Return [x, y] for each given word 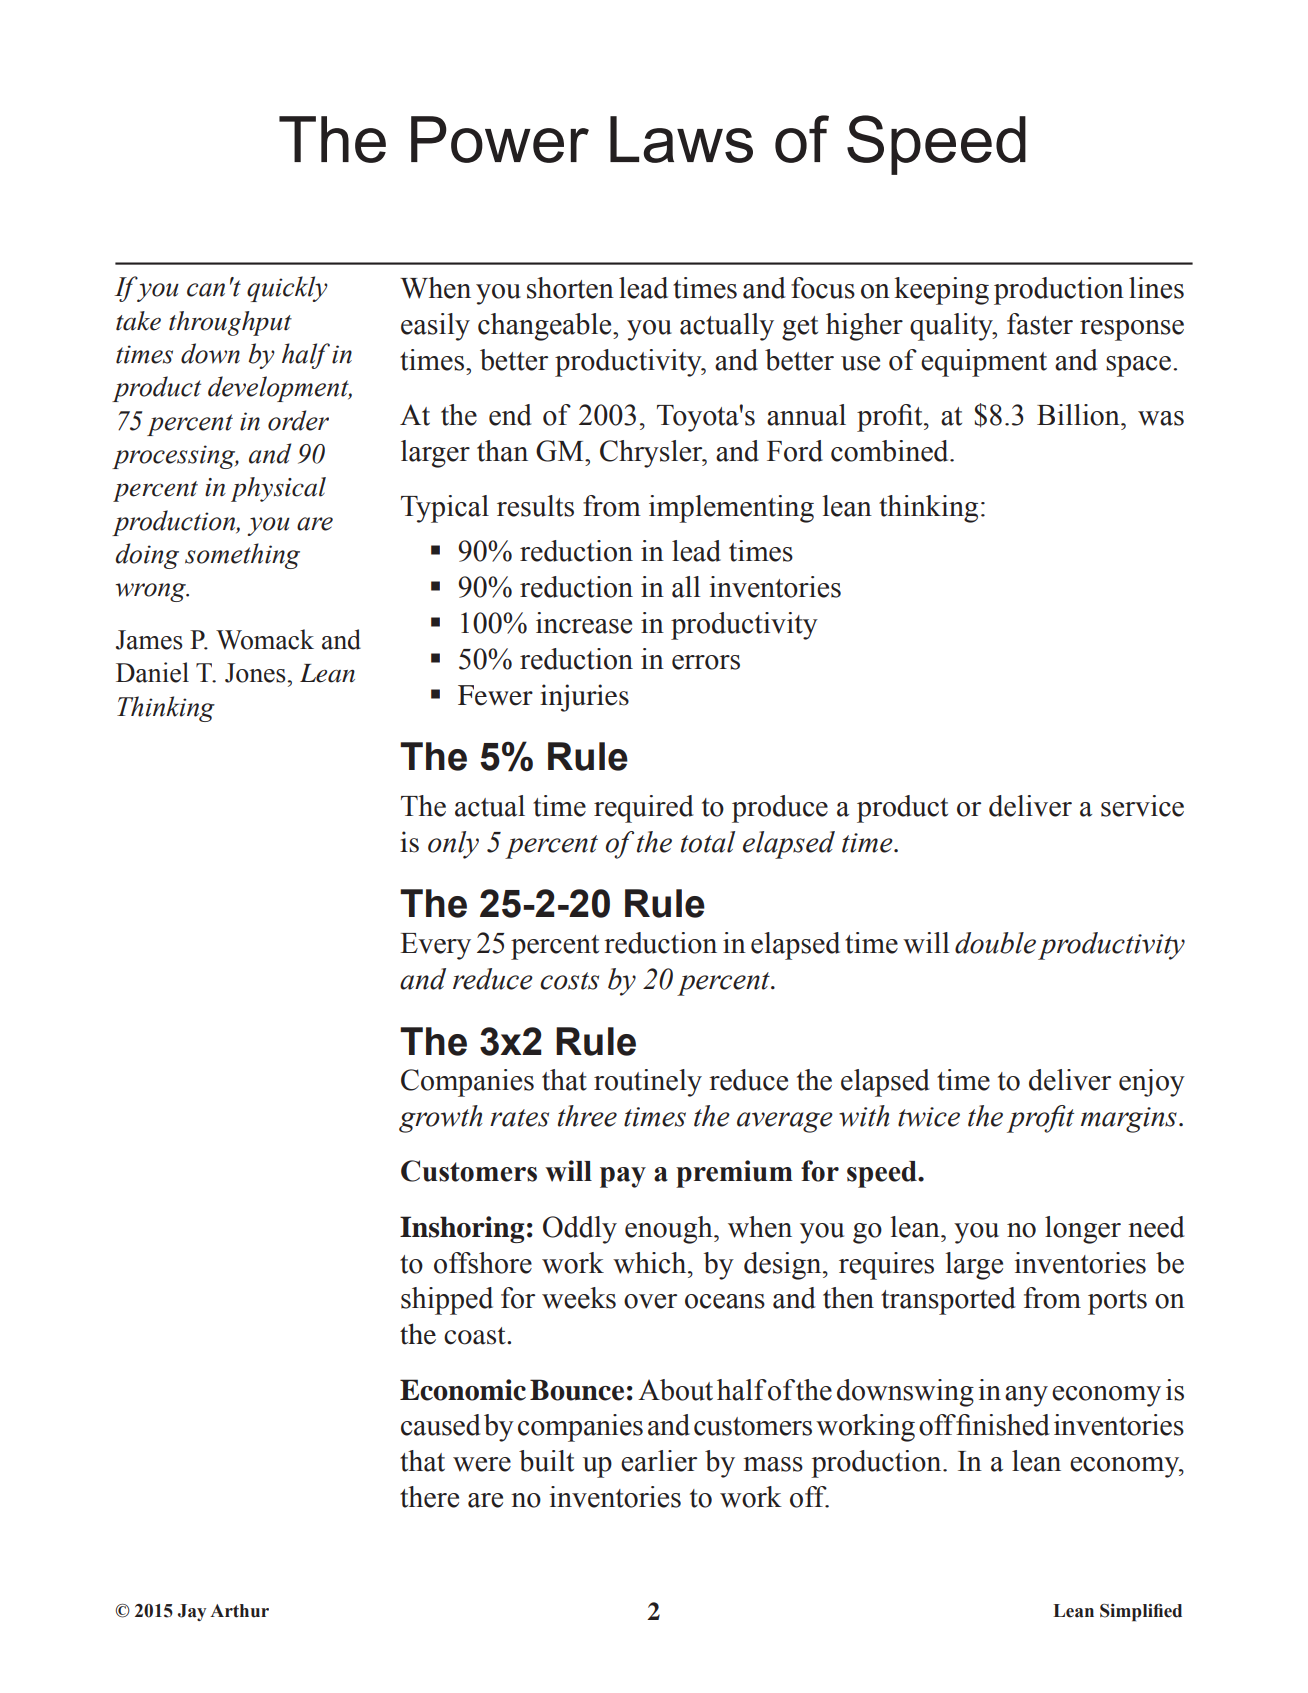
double [995, 943]
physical [278, 489]
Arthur [239, 1611]
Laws [681, 139]
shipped [447, 1301]
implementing [731, 509]
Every [436, 946]
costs [569, 981]
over [650, 1301]
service [1142, 806]
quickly [287, 289]
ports [1117, 1302]
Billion [1079, 415]
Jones [256, 673]
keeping [941, 291]
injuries [584, 698]
